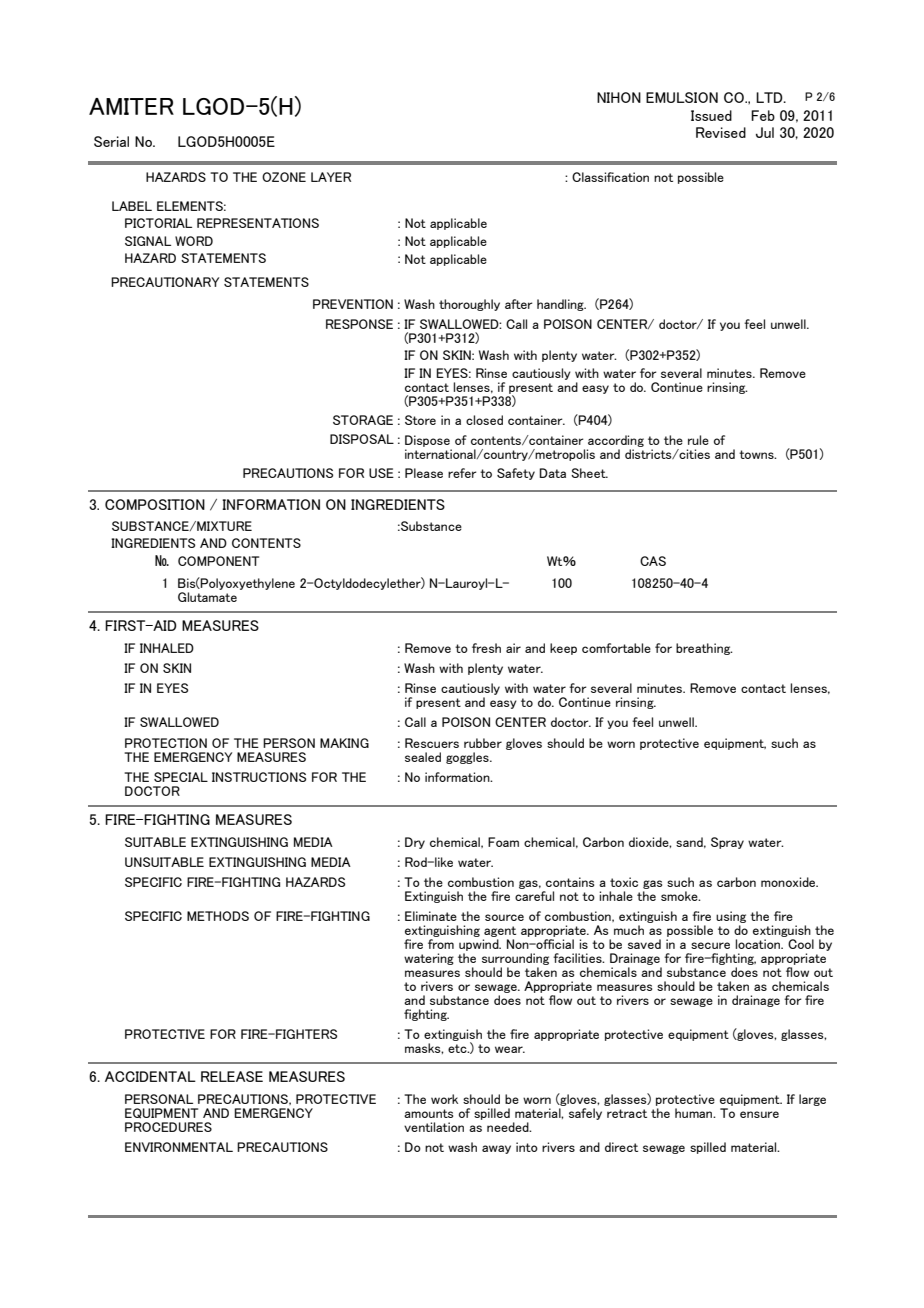 The width and height of the document is (924, 1308). Describe the element at coordinates (168, 1127) in the document. I see `PROCEDURES` at that location.
